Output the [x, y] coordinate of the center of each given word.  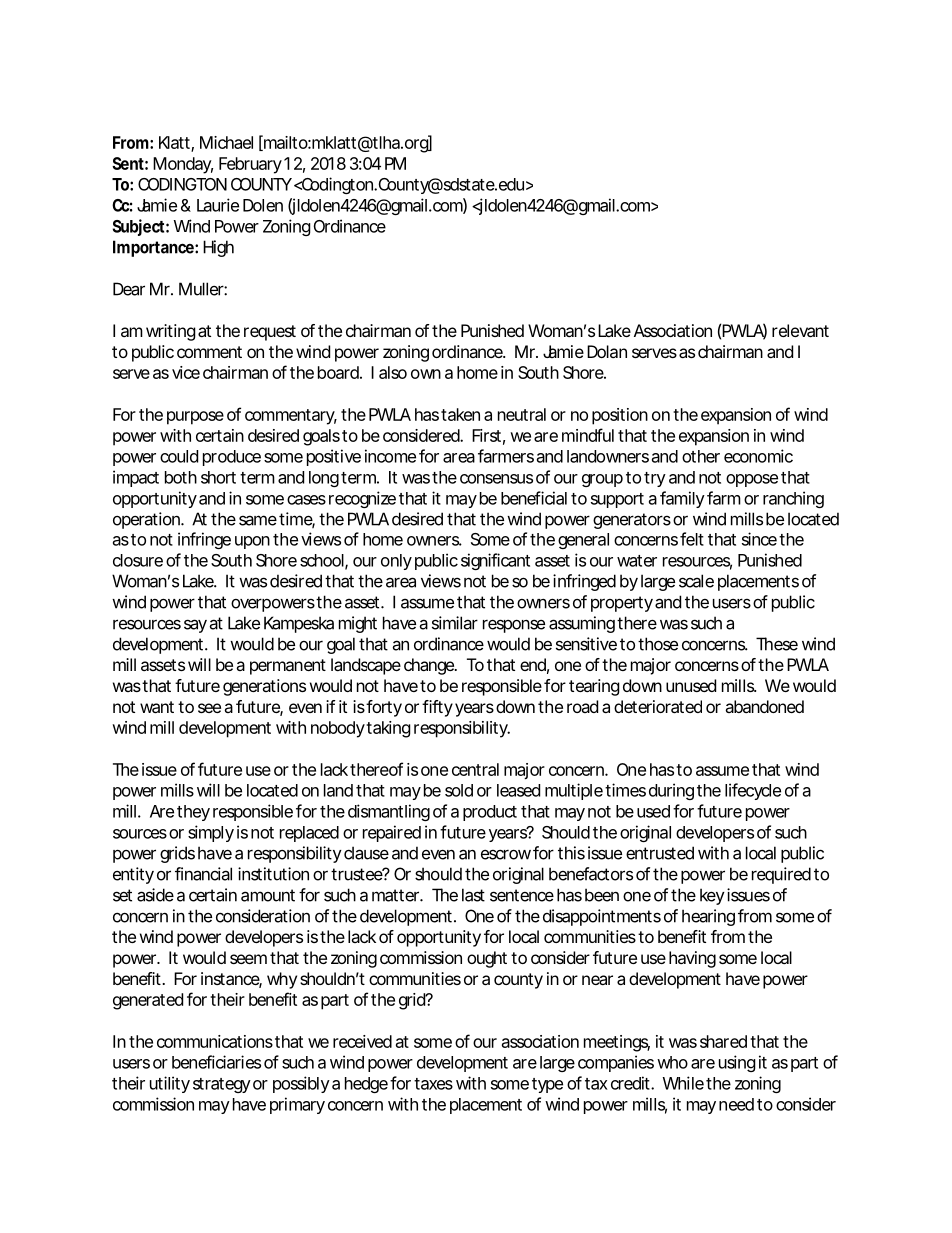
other [701, 456]
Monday [183, 165]
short [218, 477]
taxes [433, 1084]
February [250, 165]
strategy [222, 1085]
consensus [496, 479]
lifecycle [753, 791]
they [193, 813]
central [475, 769]
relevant [800, 330]
